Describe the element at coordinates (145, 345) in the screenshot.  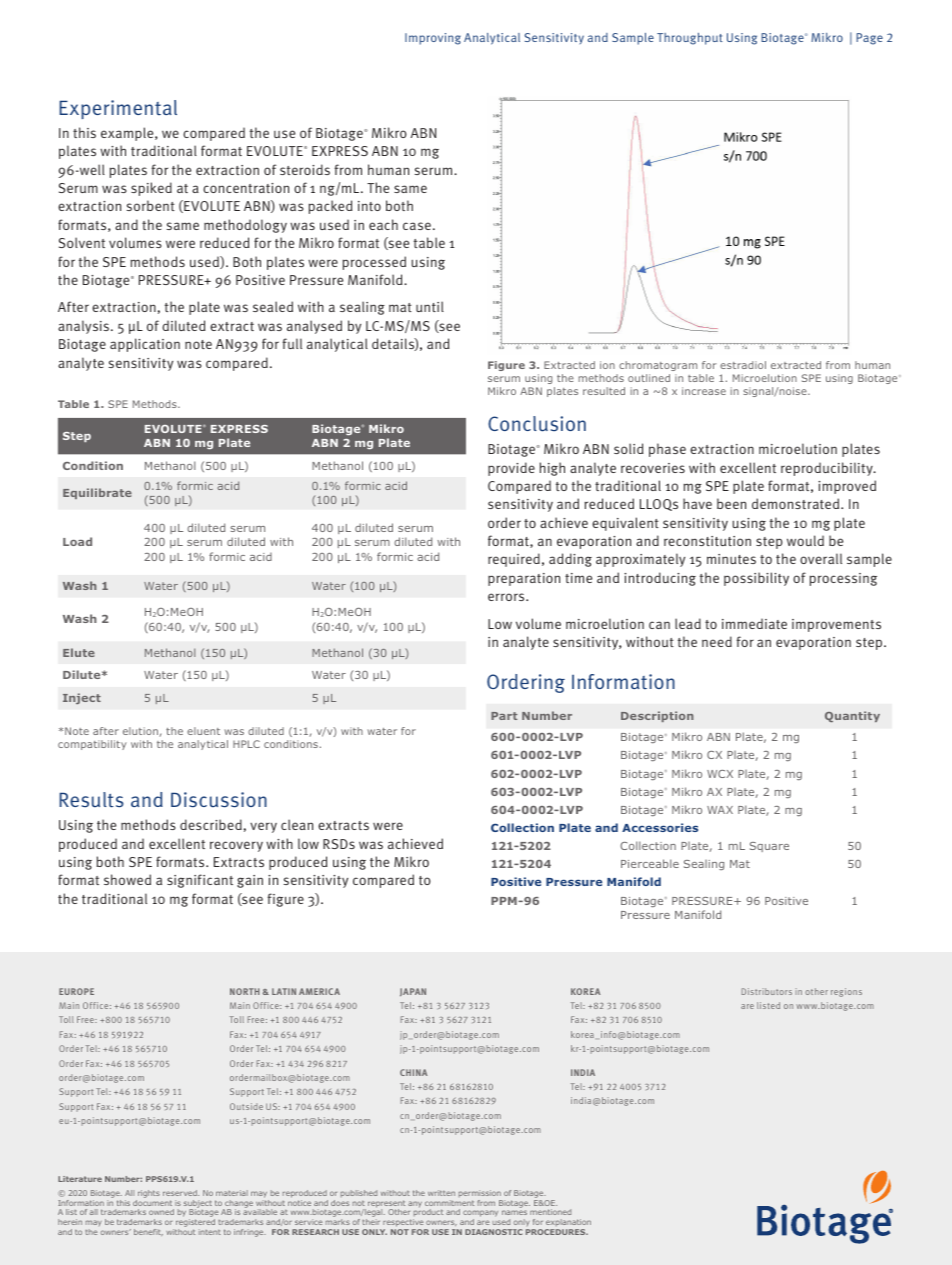
I see `application` at that location.
